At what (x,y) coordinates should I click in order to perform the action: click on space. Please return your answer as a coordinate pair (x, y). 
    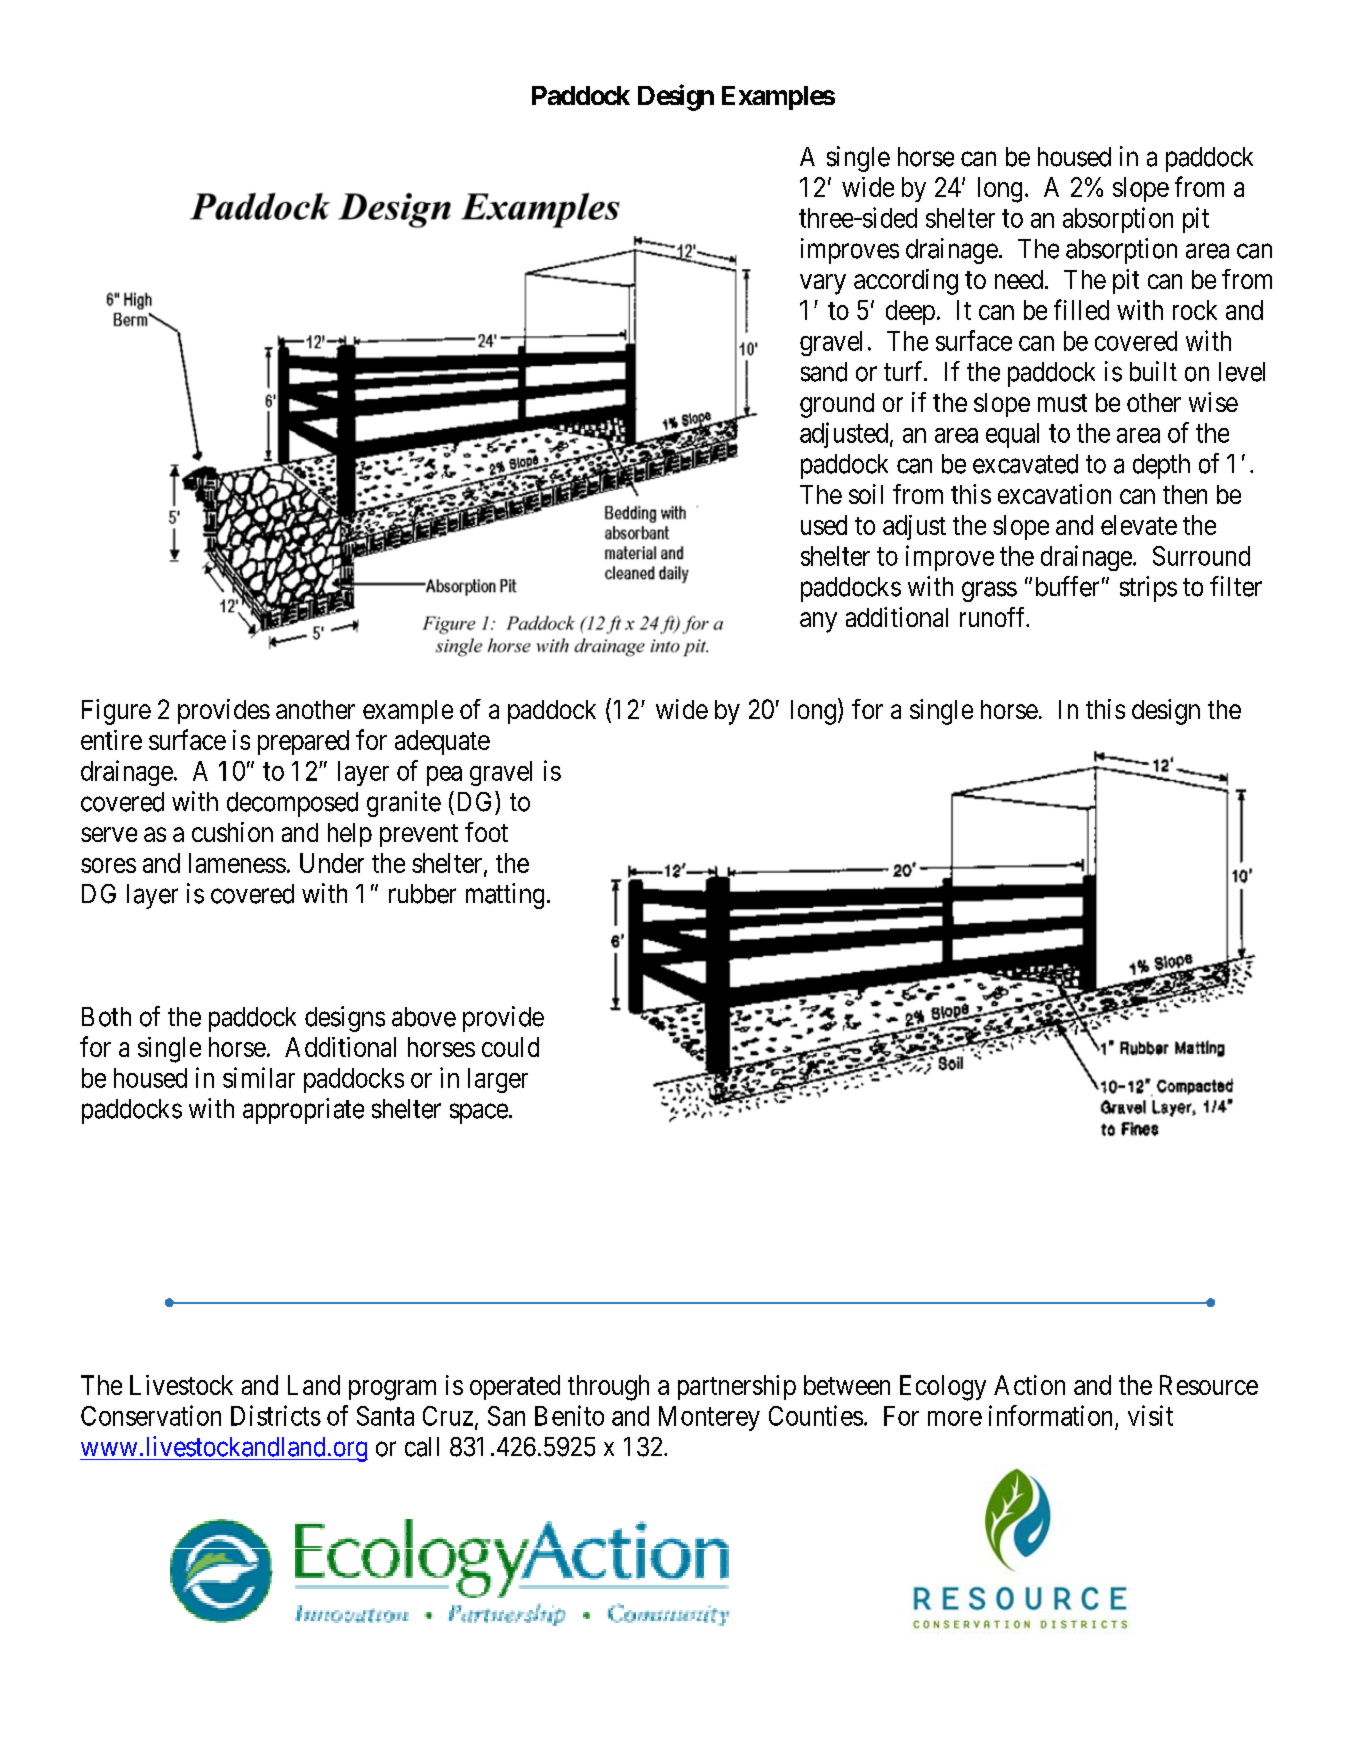
    Looking at the image, I should click on (479, 1114).
